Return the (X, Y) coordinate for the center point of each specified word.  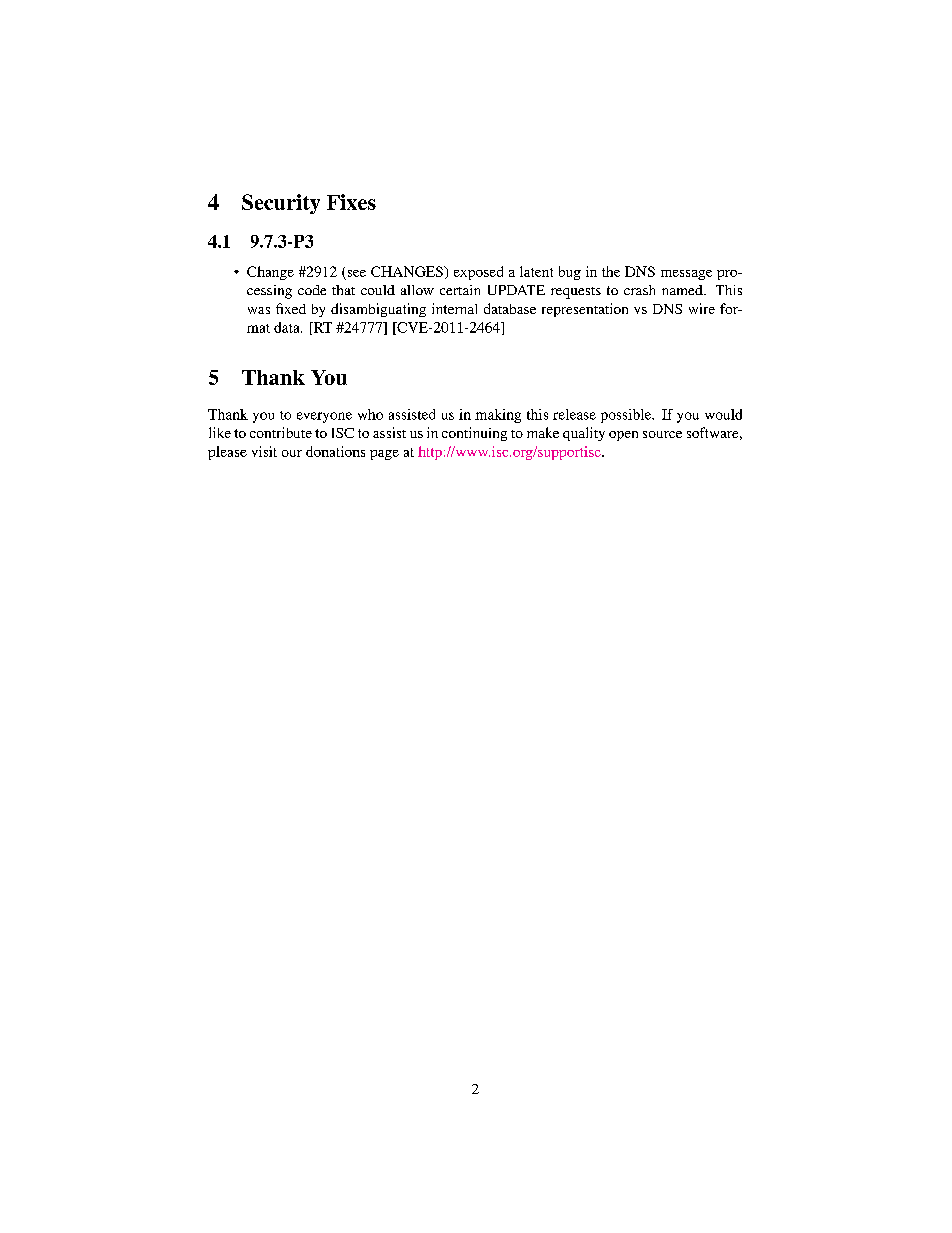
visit (264, 451)
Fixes (351, 202)
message (686, 275)
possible (627, 416)
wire (702, 308)
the (611, 271)
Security (281, 204)
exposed (478, 273)
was (259, 310)
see (357, 273)
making (498, 416)
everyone (324, 417)
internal (454, 308)
